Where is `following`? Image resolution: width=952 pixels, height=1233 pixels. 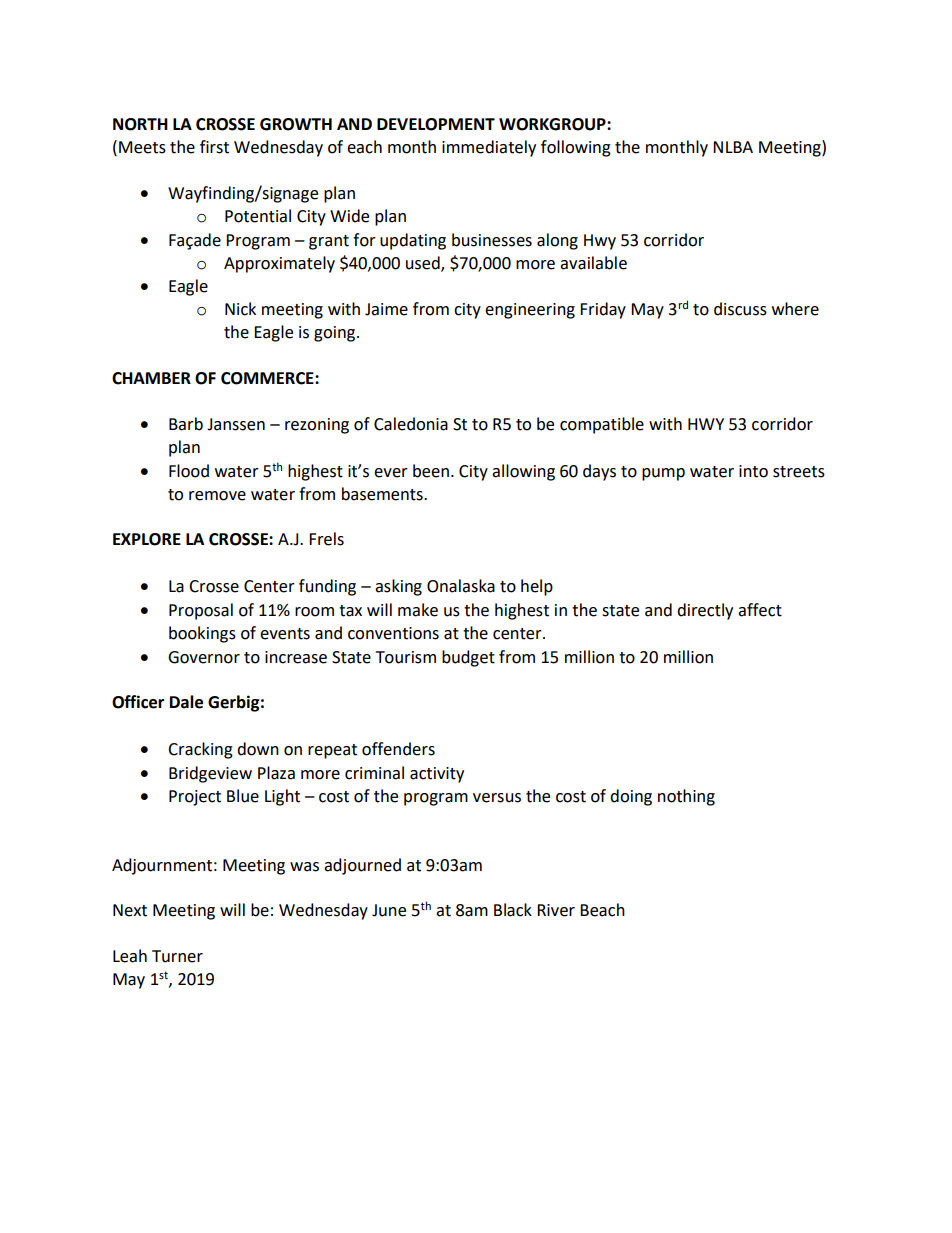 following is located at coordinates (576, 148).
